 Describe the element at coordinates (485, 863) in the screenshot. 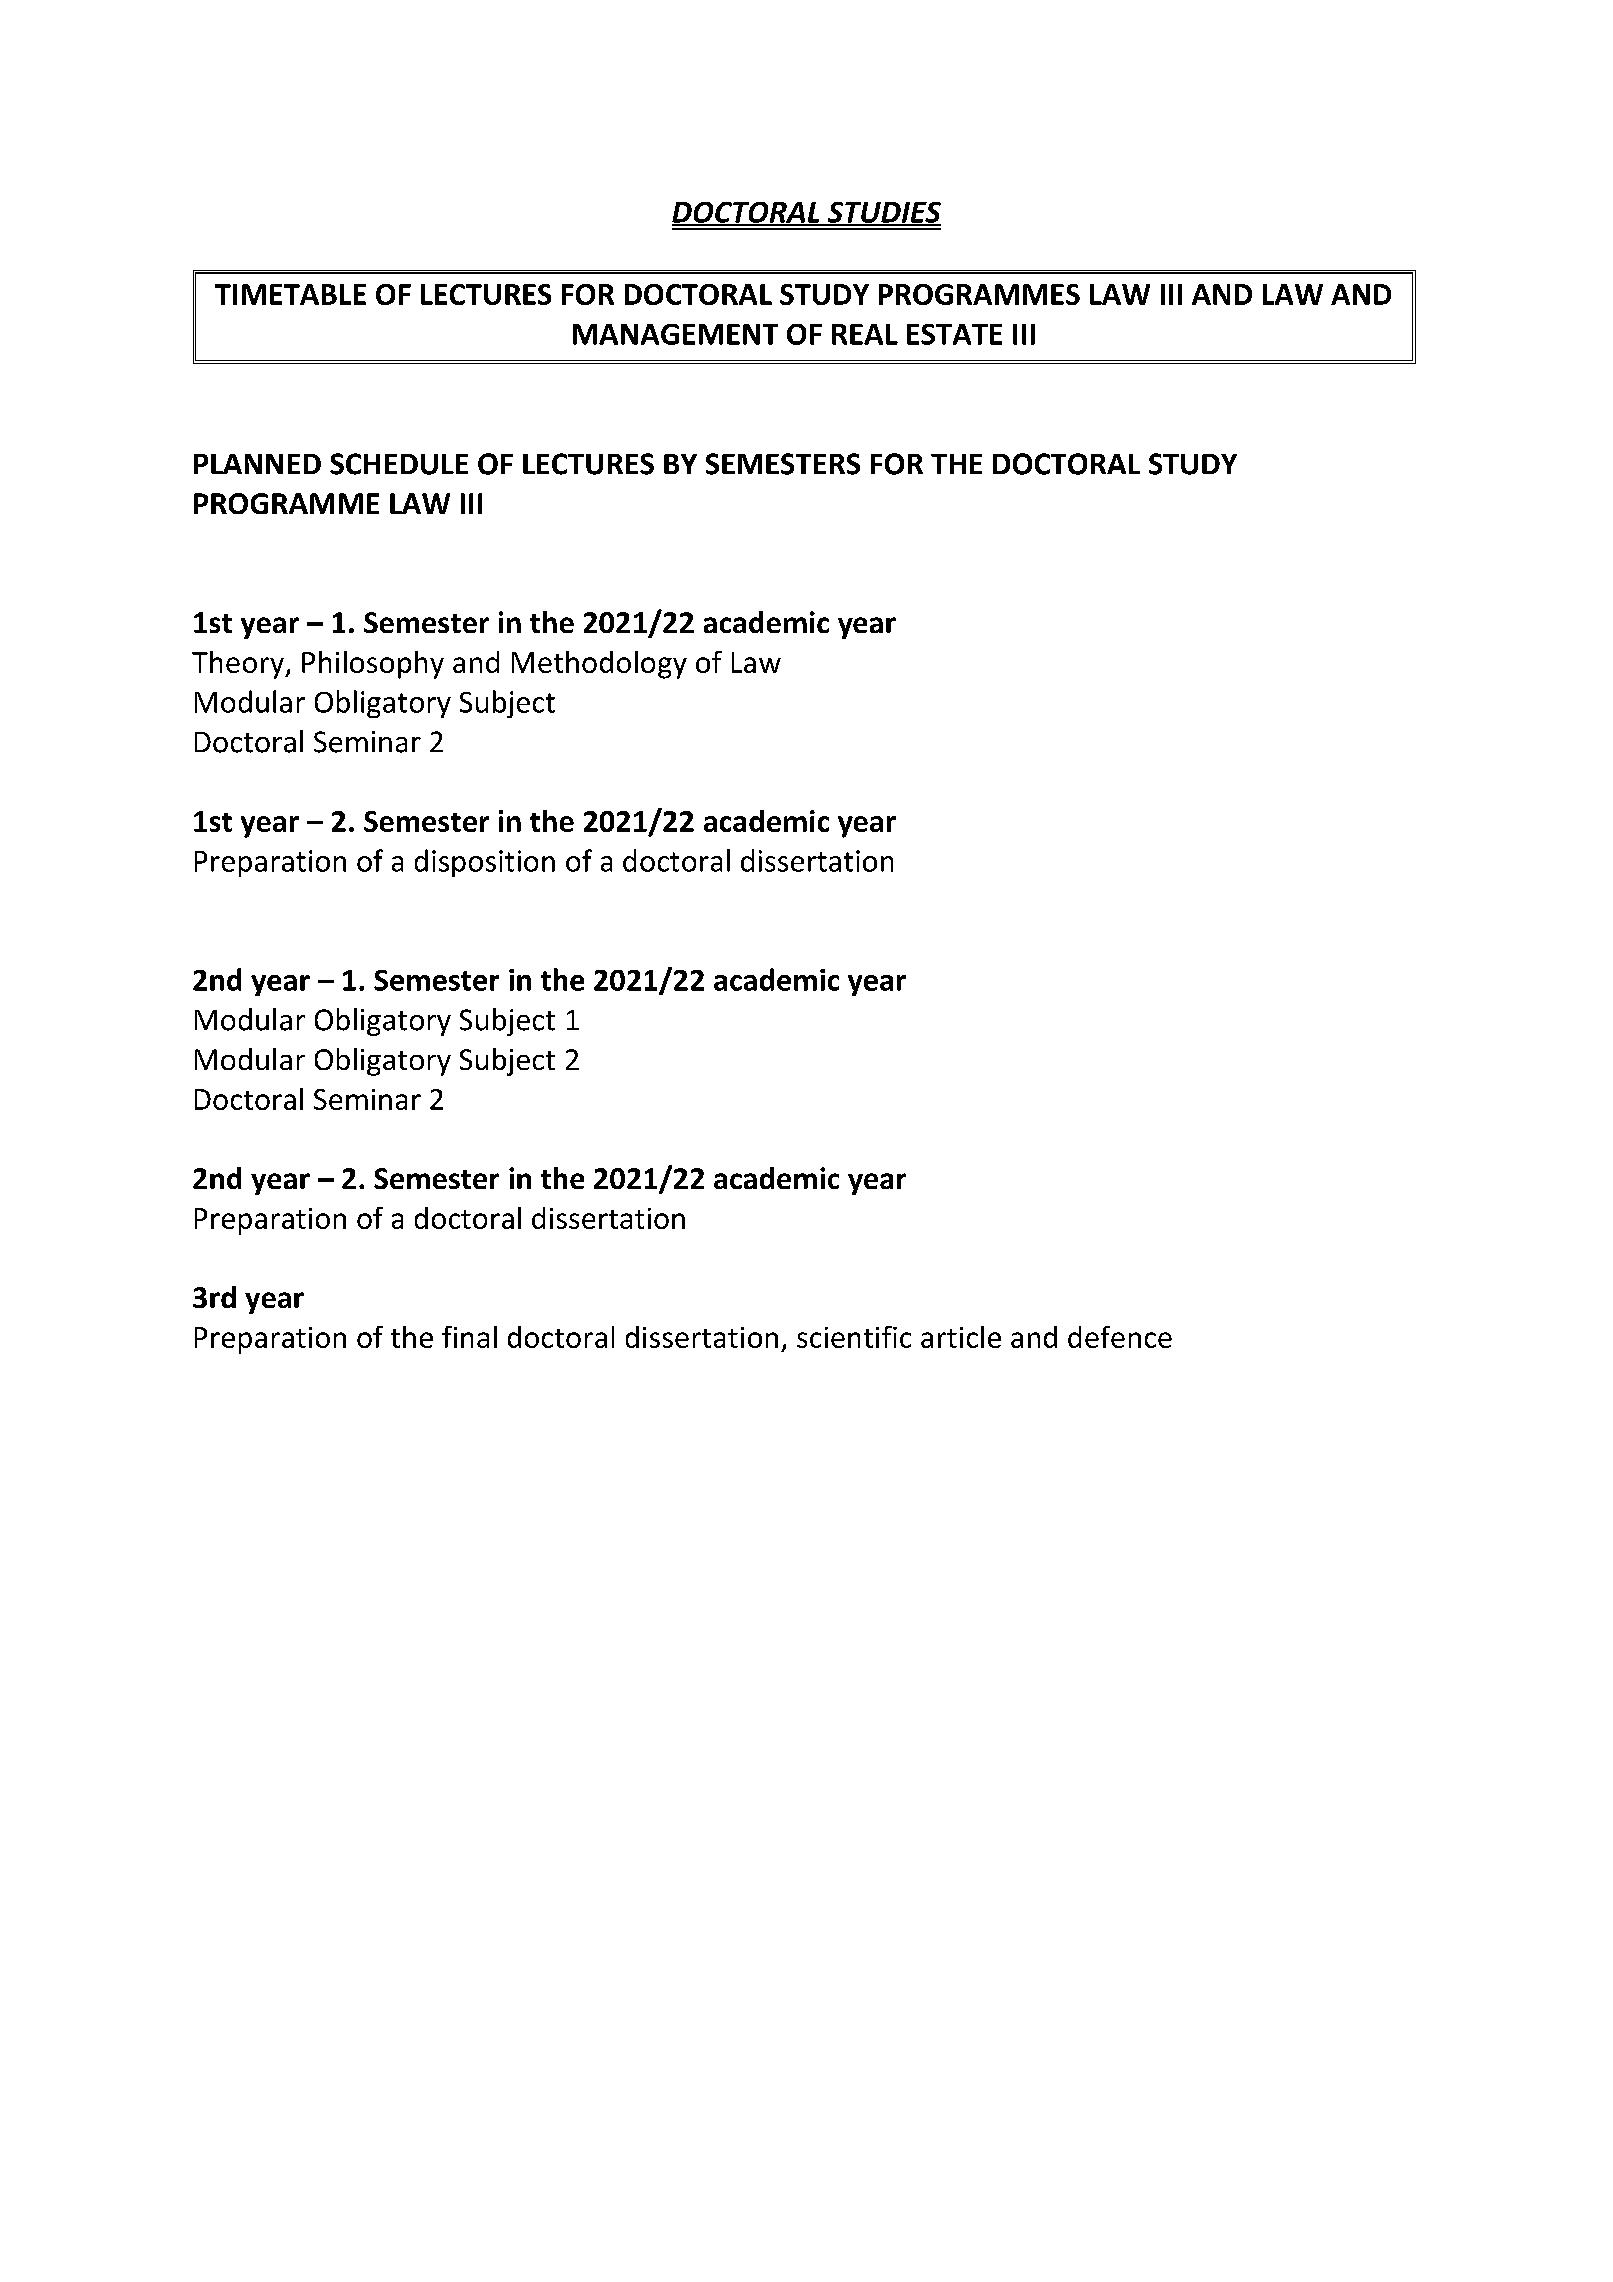

I see `disposition` at that location.
